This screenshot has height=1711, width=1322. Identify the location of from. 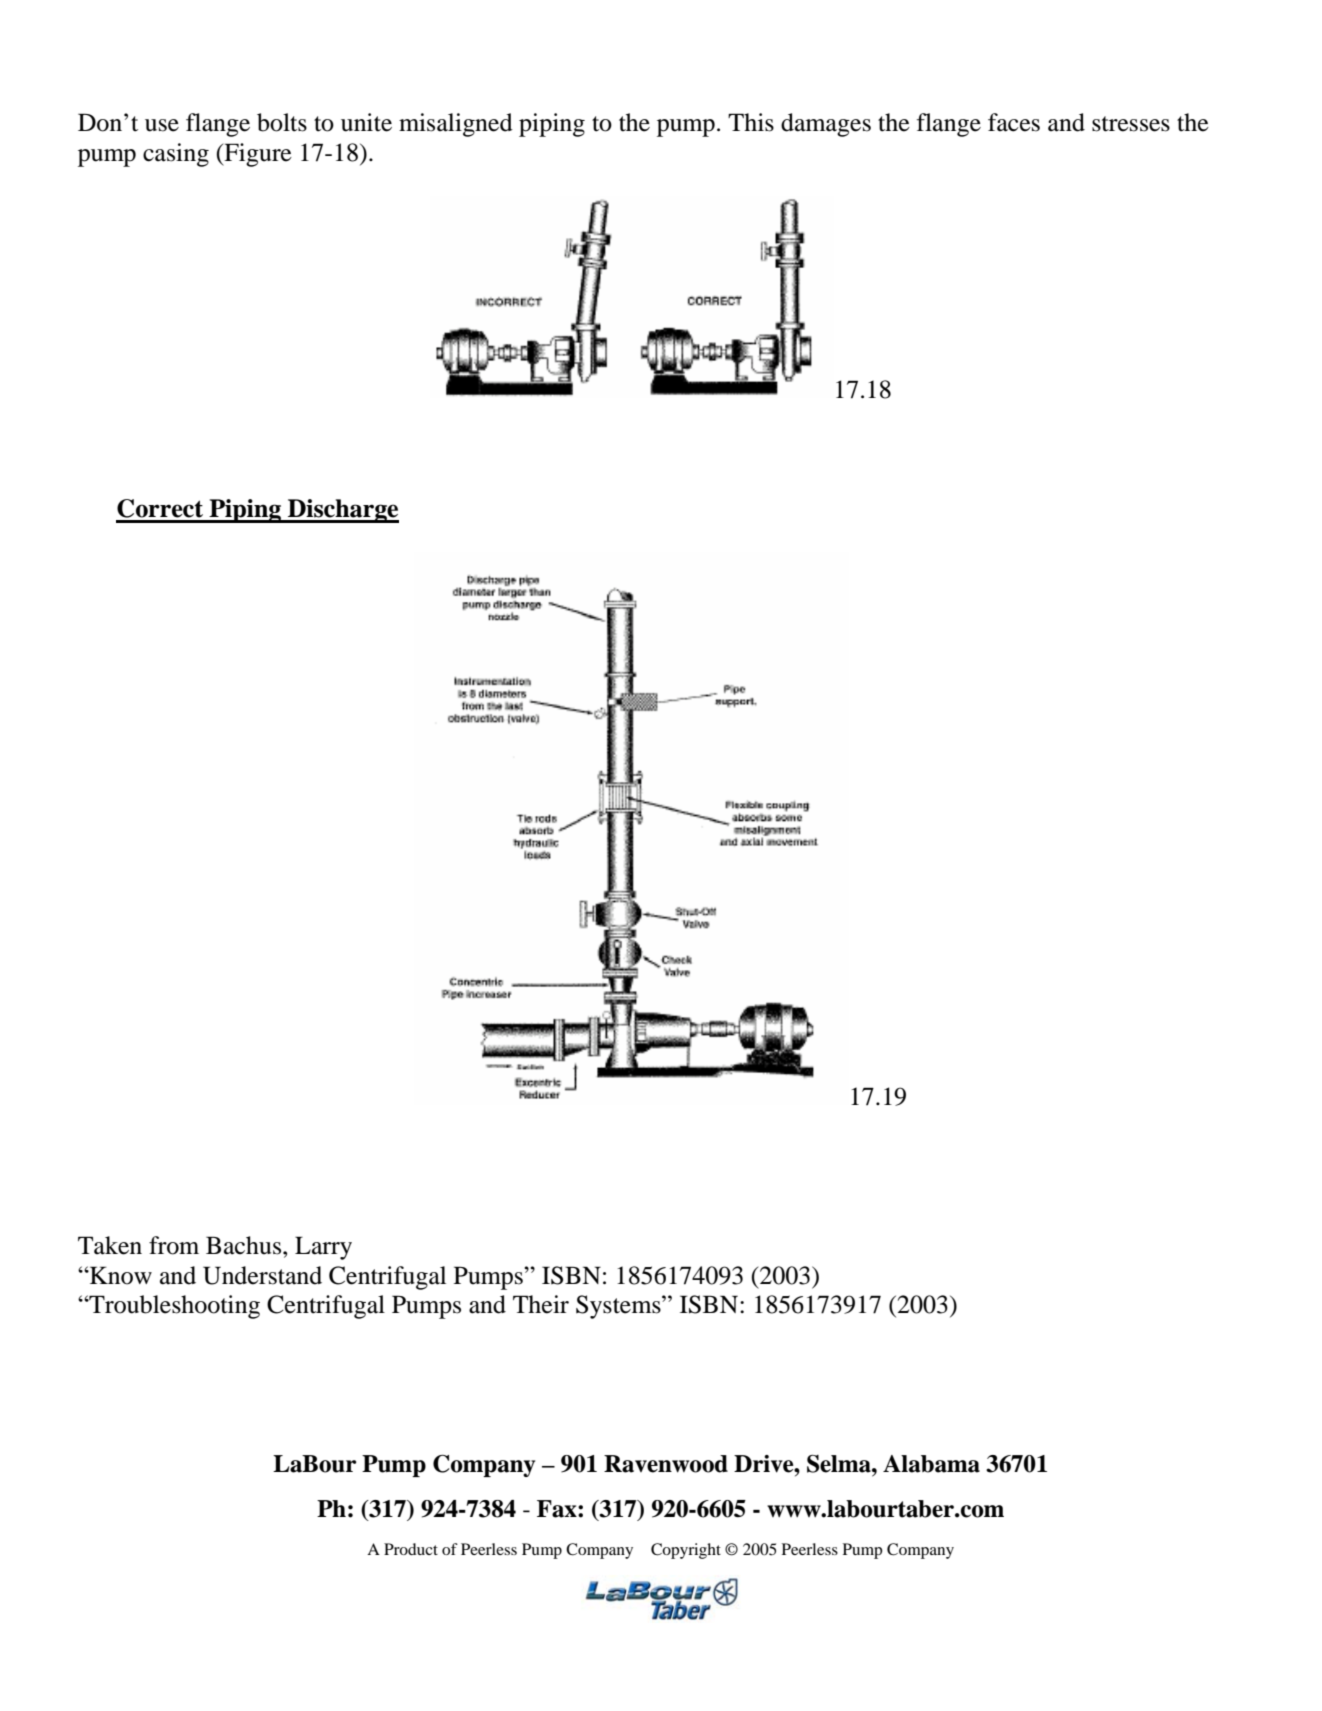
(174, 1245).
